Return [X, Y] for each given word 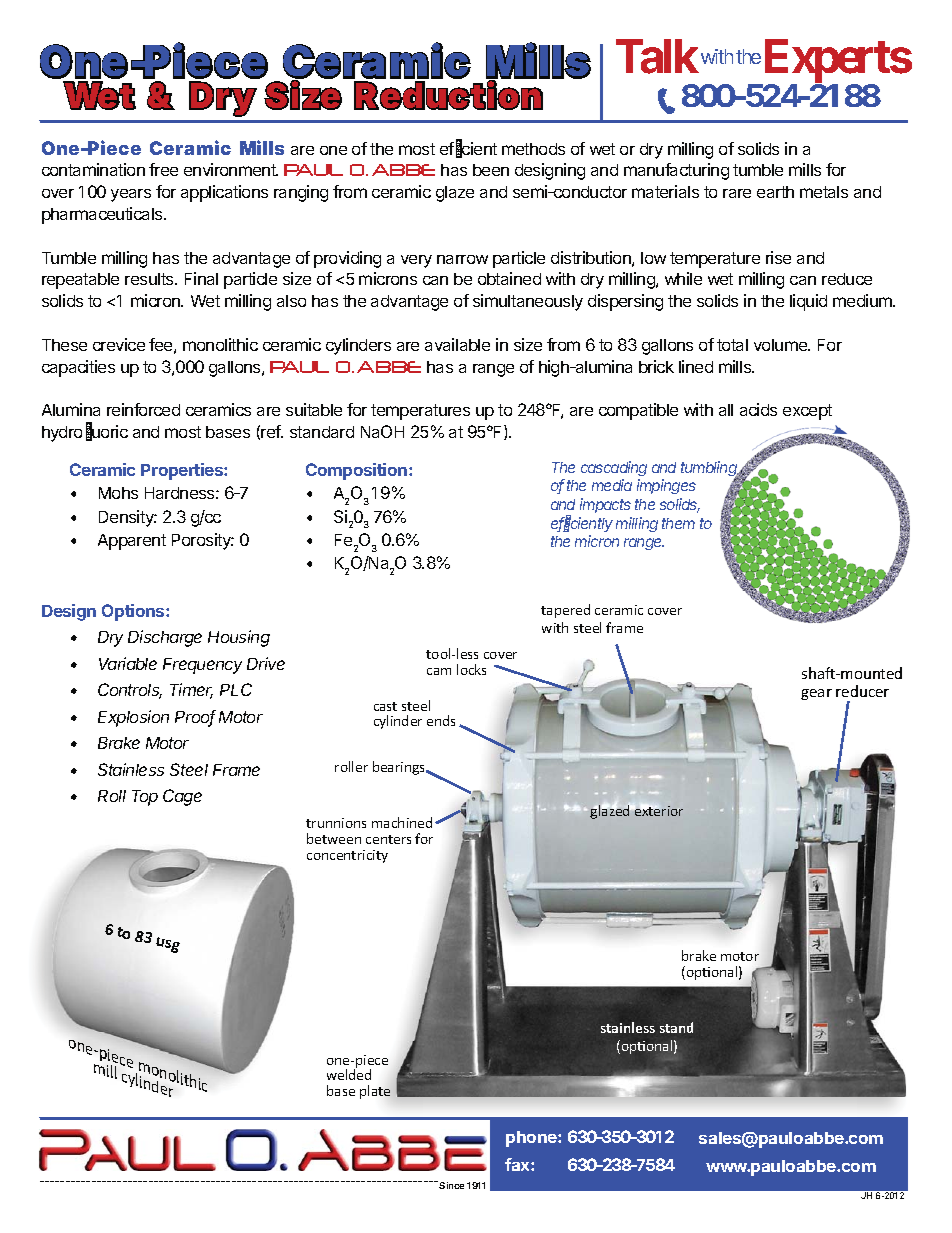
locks [471, 669]
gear [816, 694]
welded [349, 1074]
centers [388, 839]
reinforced [143, 409]
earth [775, 192]
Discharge [165, 638]
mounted [870, 673]
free [163, 169]
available [457, 344]
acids [758, 409]
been [491, 170]
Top [145, 798]
